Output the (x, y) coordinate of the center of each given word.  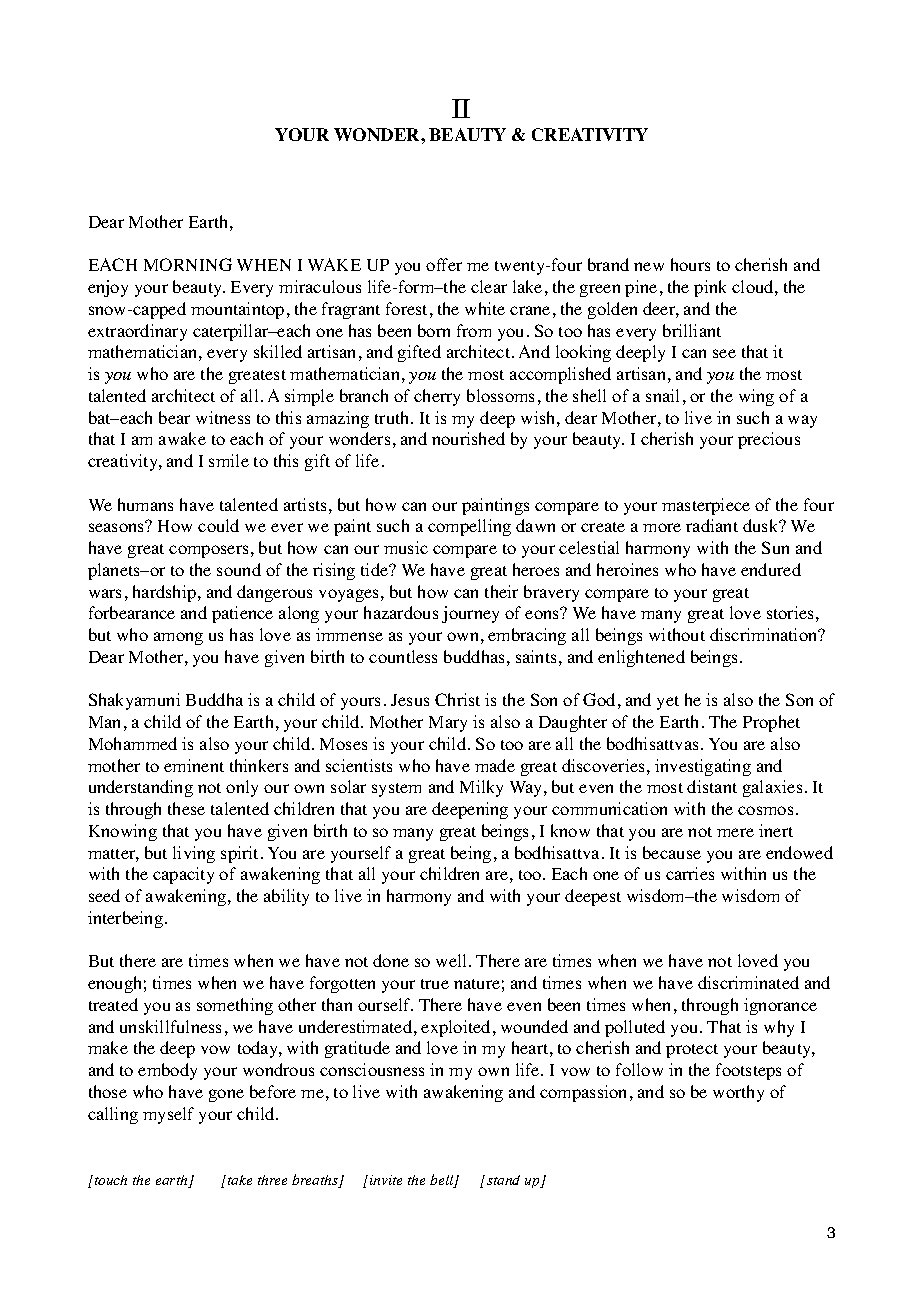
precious (769, 440)
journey (470, 614)
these (186, 808)
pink (710, 288)
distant (712, 786)
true (435, 984)
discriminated (748, 982)
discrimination (765, 634)
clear (489, 286)
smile (229, 460)
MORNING (188, 264)
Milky (481, 788)
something (235, 1006)
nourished (468, 438)
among (178, 638)
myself (168, 1115)
